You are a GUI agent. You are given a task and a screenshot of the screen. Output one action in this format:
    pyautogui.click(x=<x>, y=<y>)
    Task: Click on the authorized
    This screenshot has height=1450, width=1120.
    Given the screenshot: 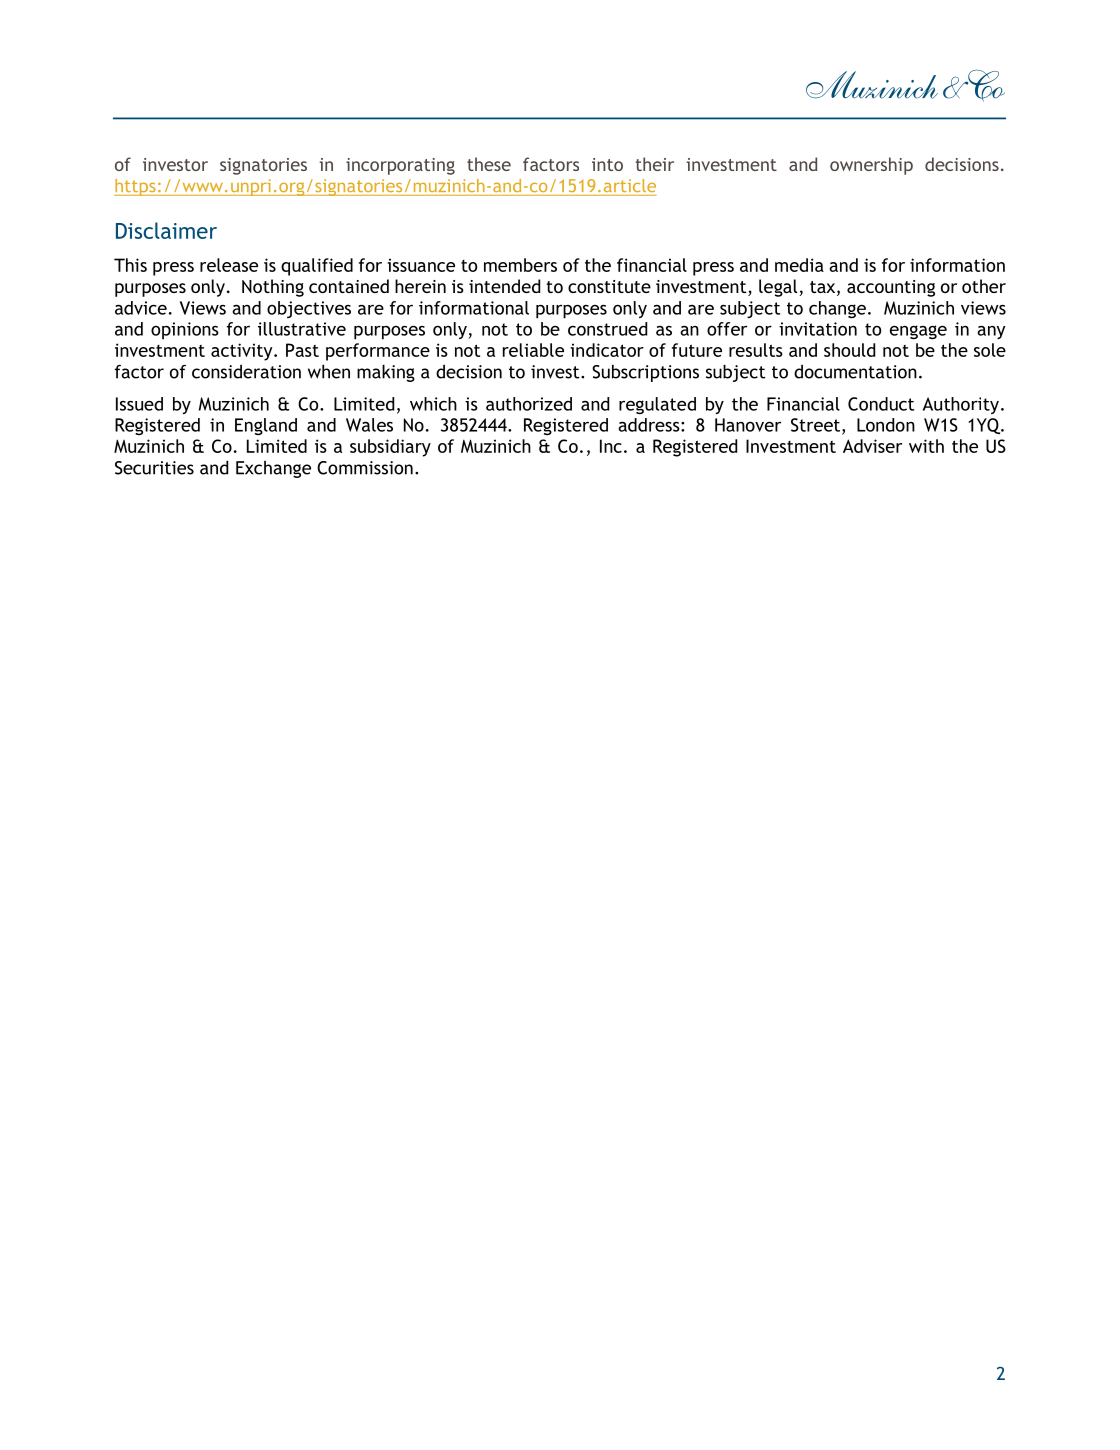 What is the action you would take?
    pyautogui.click(x=529, y=404)
